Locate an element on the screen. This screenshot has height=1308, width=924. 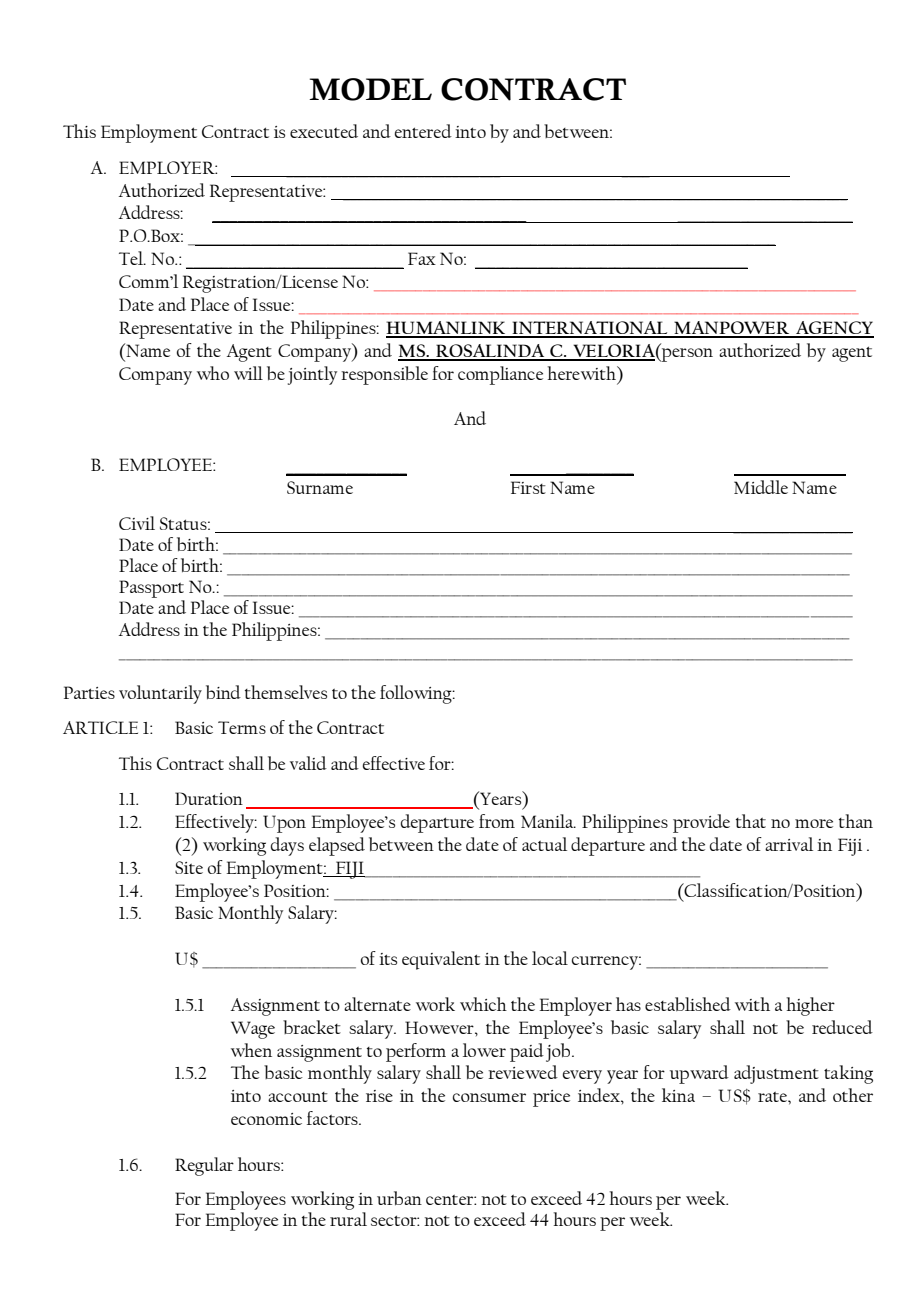
kina is located at coordinates (678, 1095).
